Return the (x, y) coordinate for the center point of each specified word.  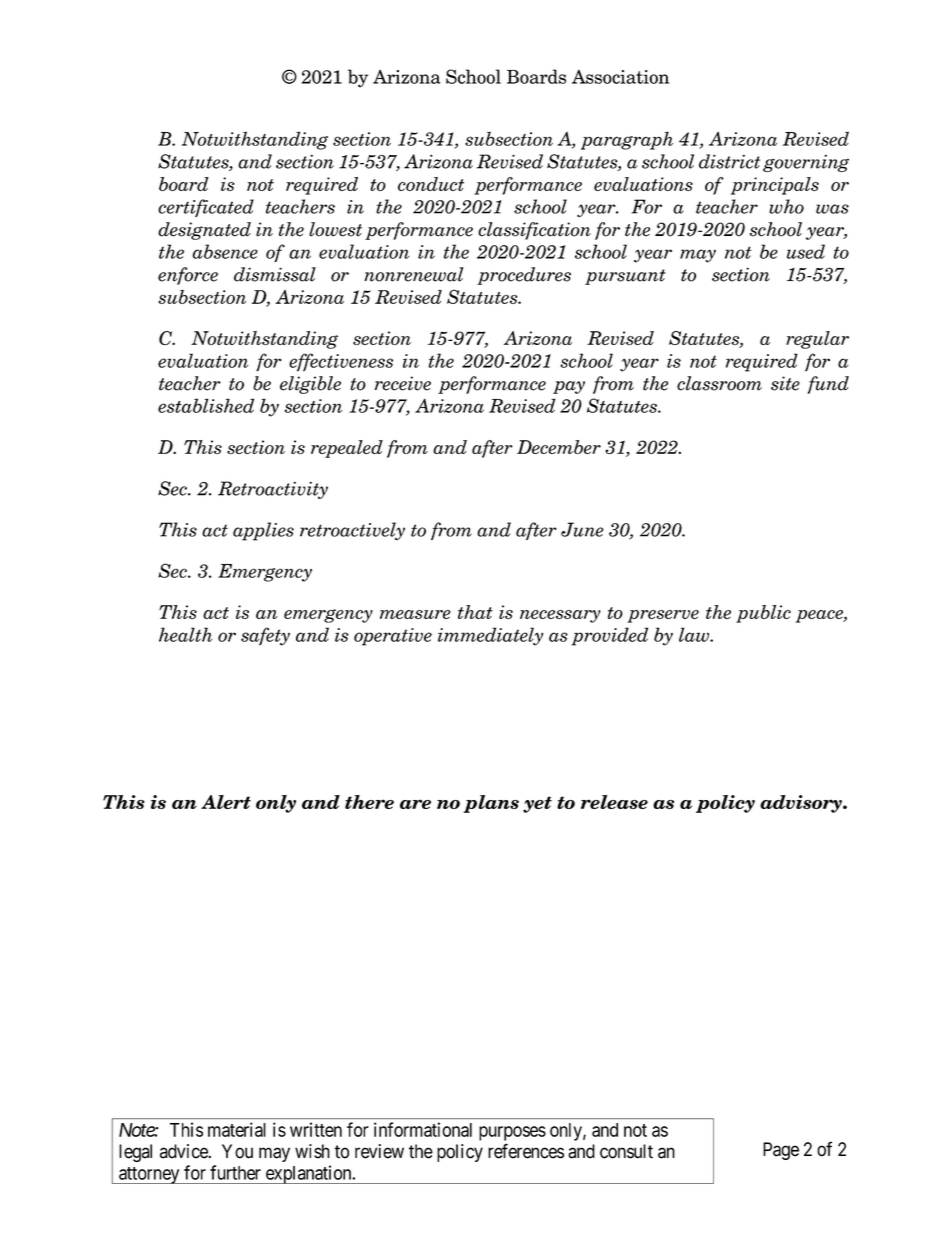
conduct (431, 184)
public (763, 614)
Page (781, 1151)
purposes (512, 1133)
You (237, 1151)
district (729, 161)
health (185, 634)
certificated (206, 208)
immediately (490, 636)
